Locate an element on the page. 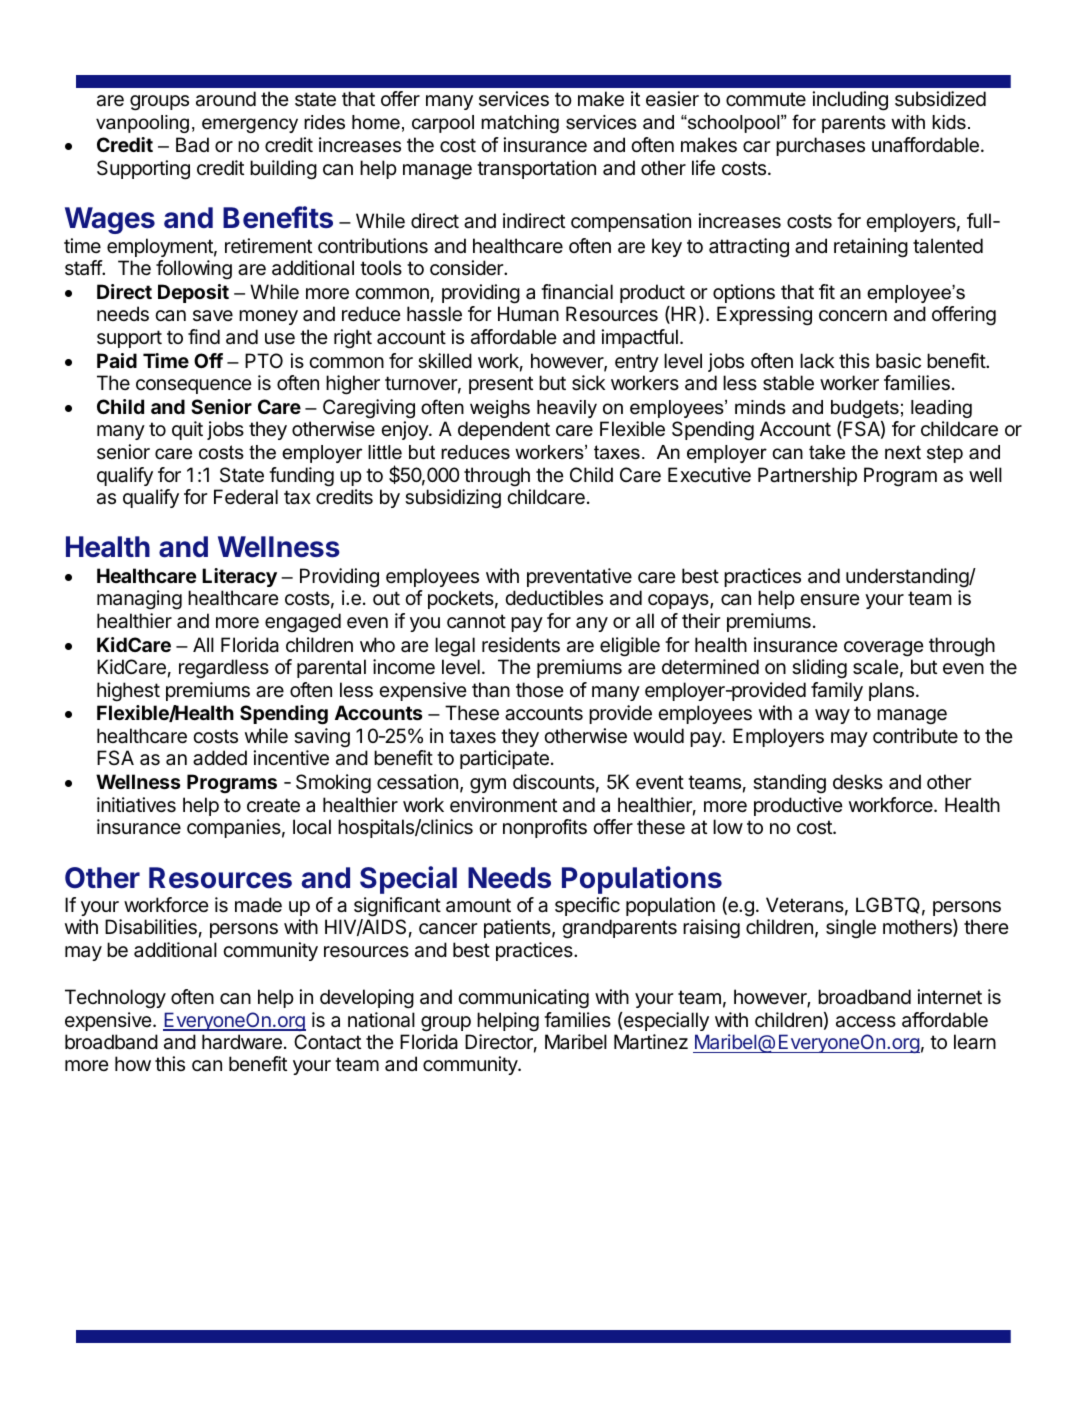  Bad is located at coordinates (192, 144).
